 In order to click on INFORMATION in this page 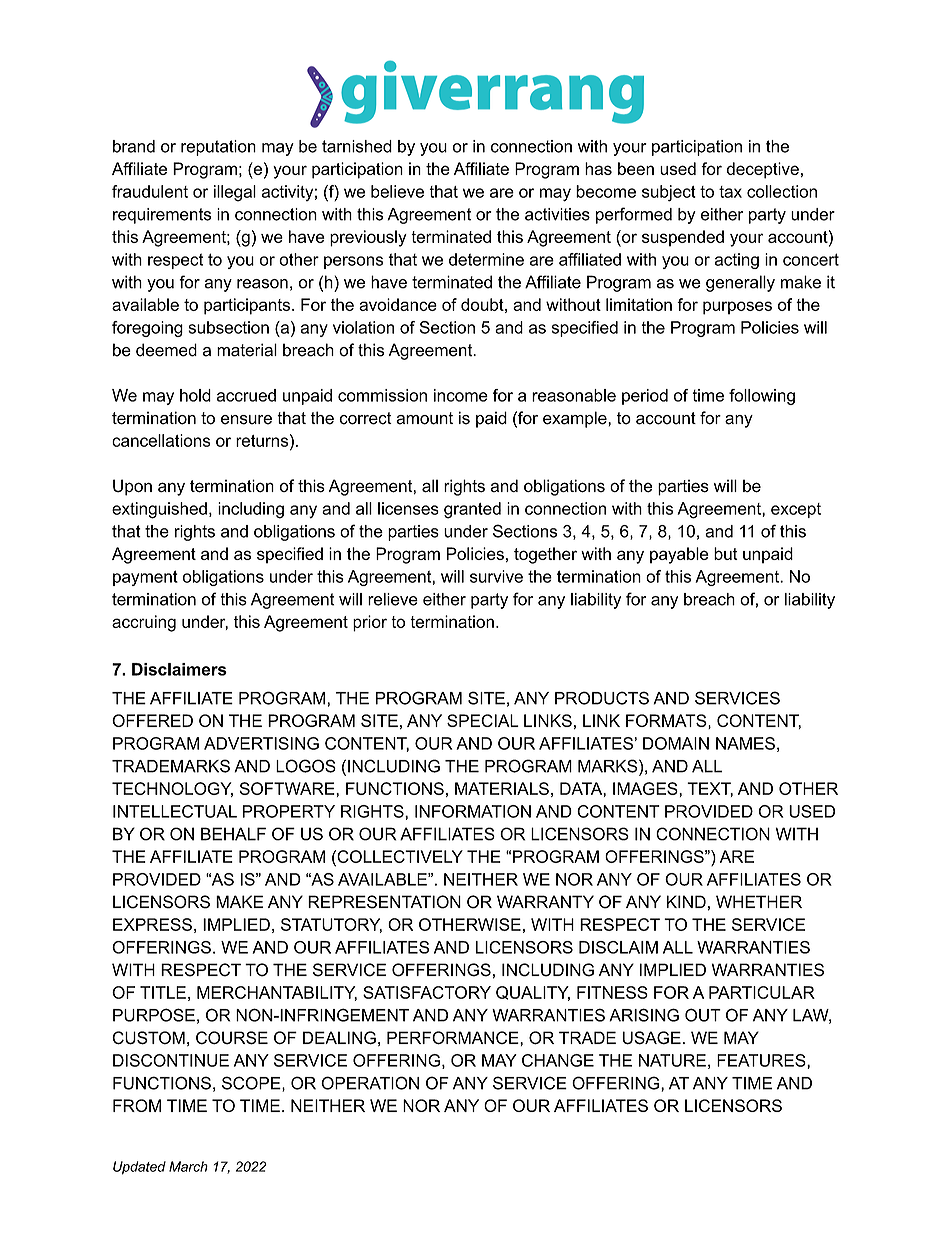, I will do `click(473, 811)`.
